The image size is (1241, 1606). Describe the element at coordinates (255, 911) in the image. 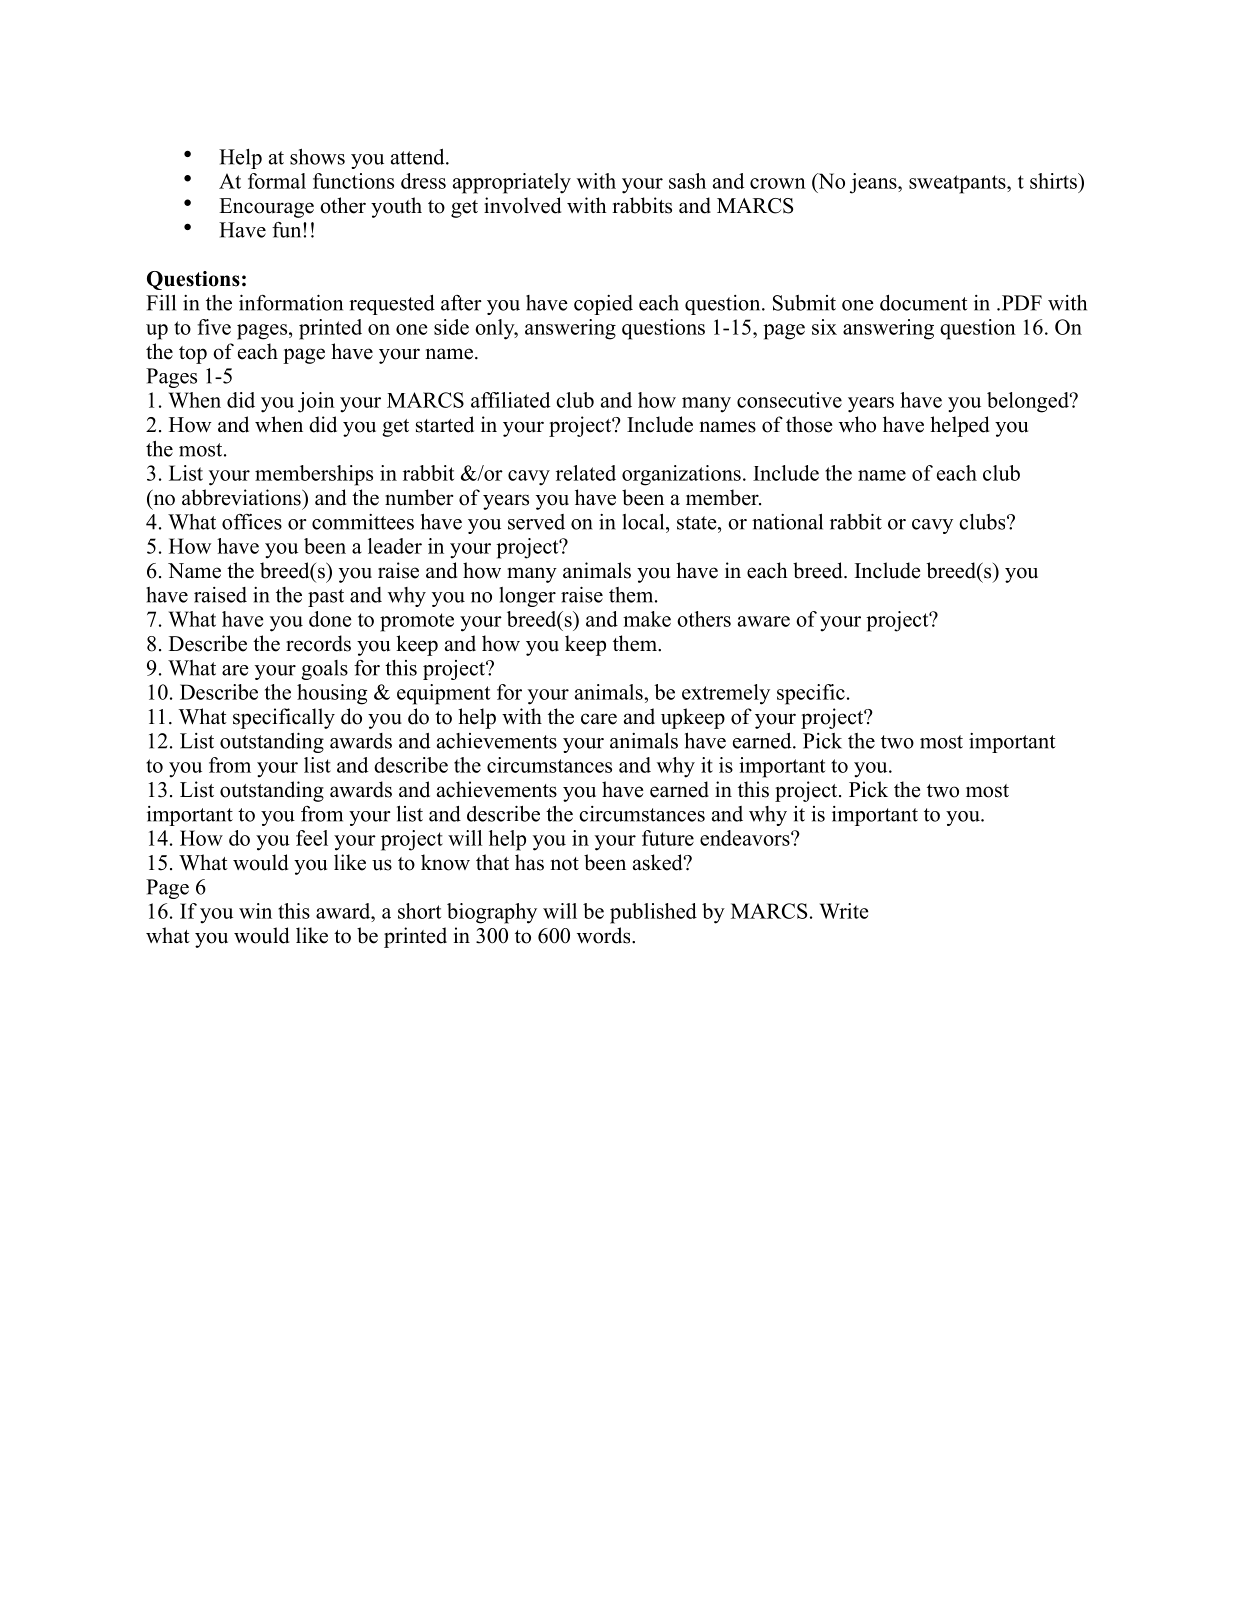

I see `win` at that location.
